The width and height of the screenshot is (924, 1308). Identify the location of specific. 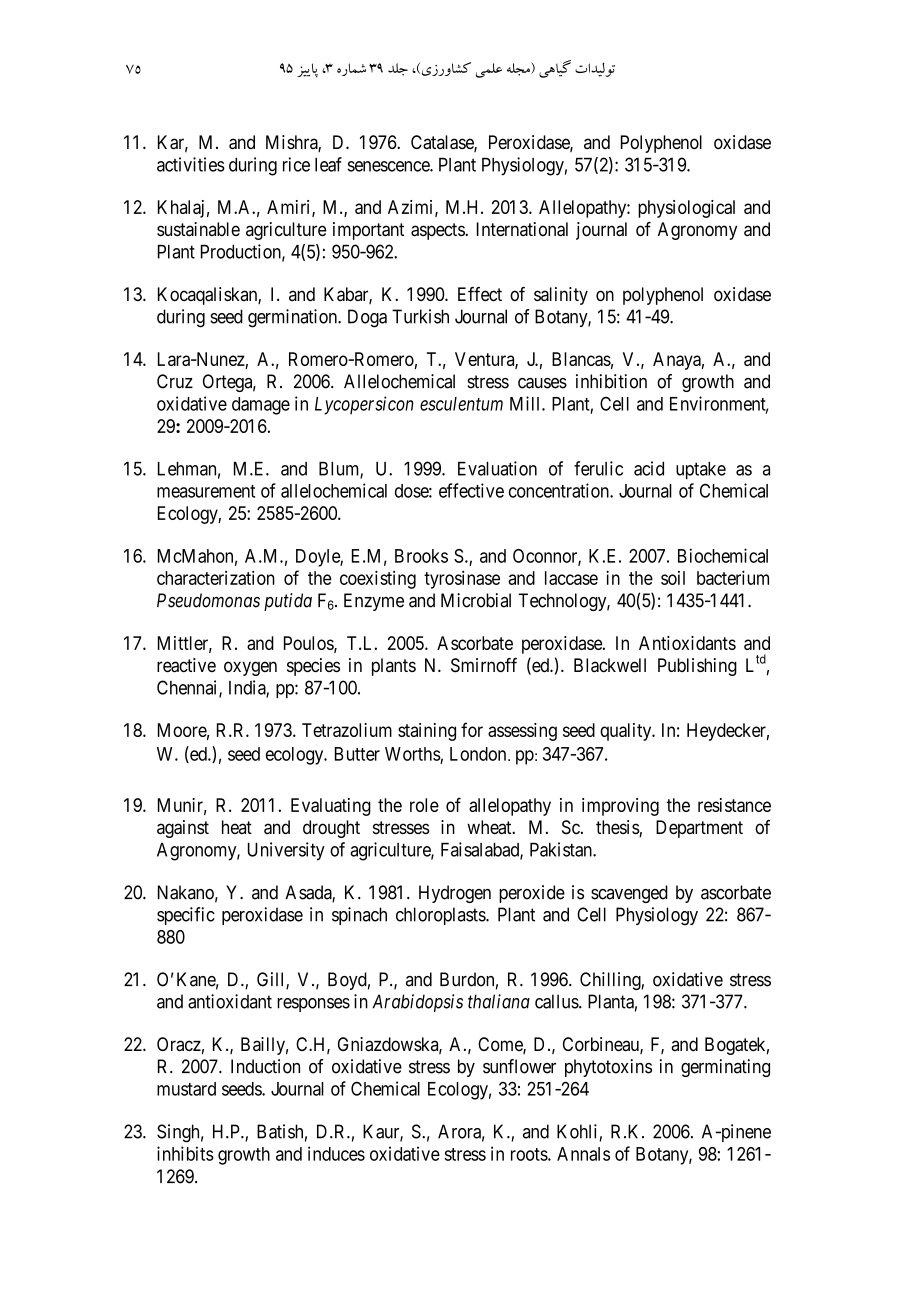
(186, 916).
